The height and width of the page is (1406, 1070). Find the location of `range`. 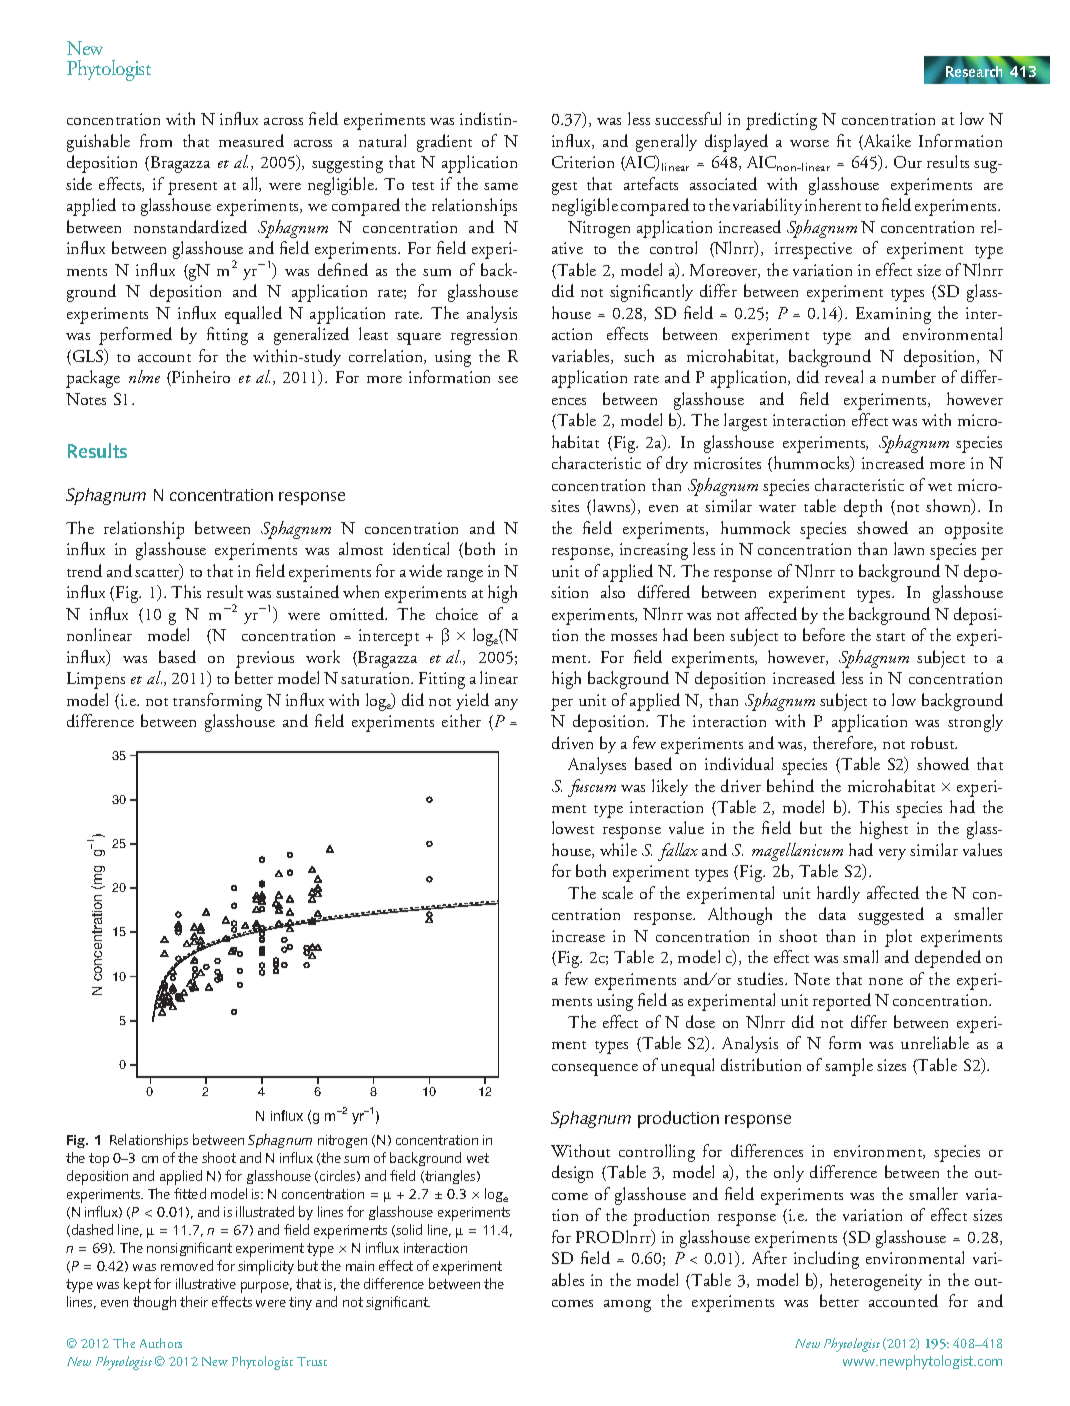

range is located at coordinates (465, 576).
